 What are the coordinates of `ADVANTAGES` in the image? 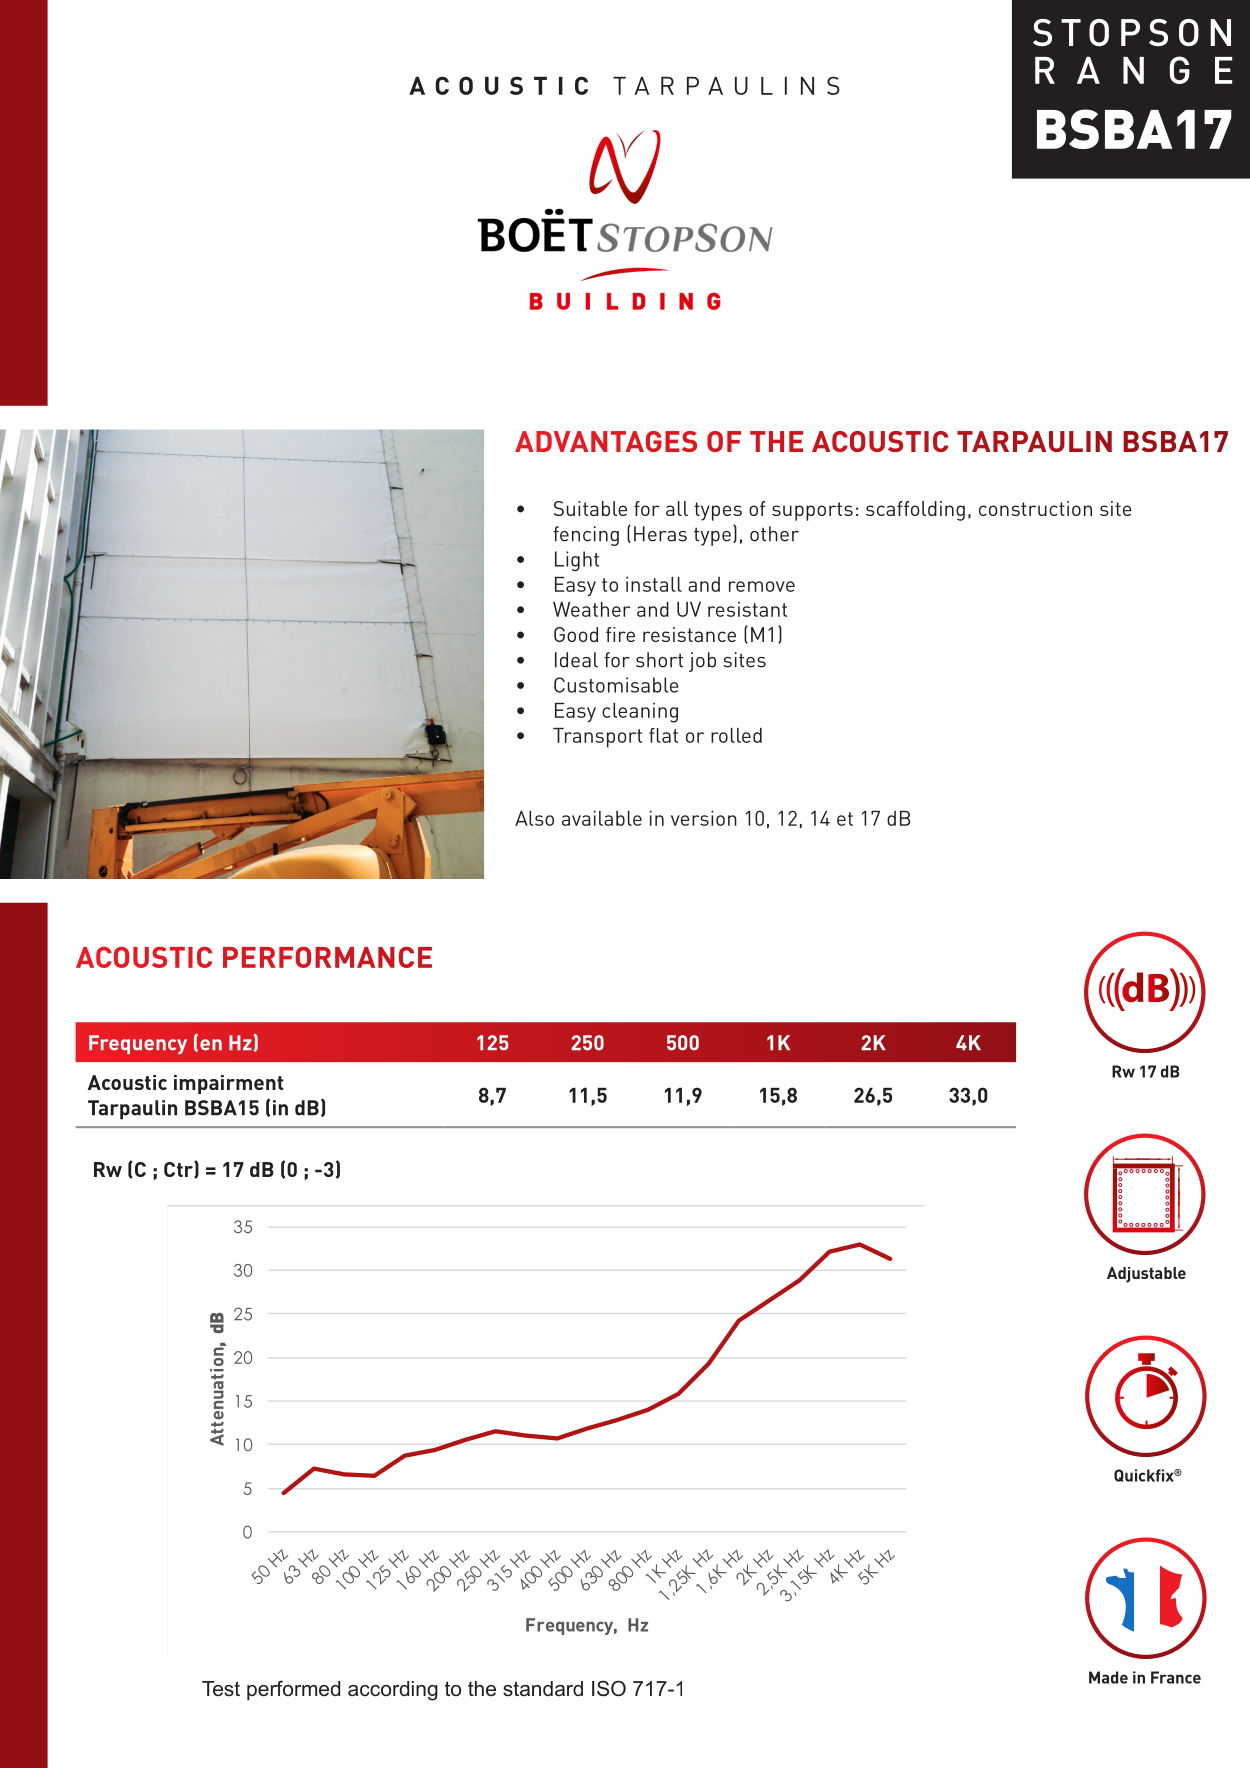 It's located at (606, 441).
